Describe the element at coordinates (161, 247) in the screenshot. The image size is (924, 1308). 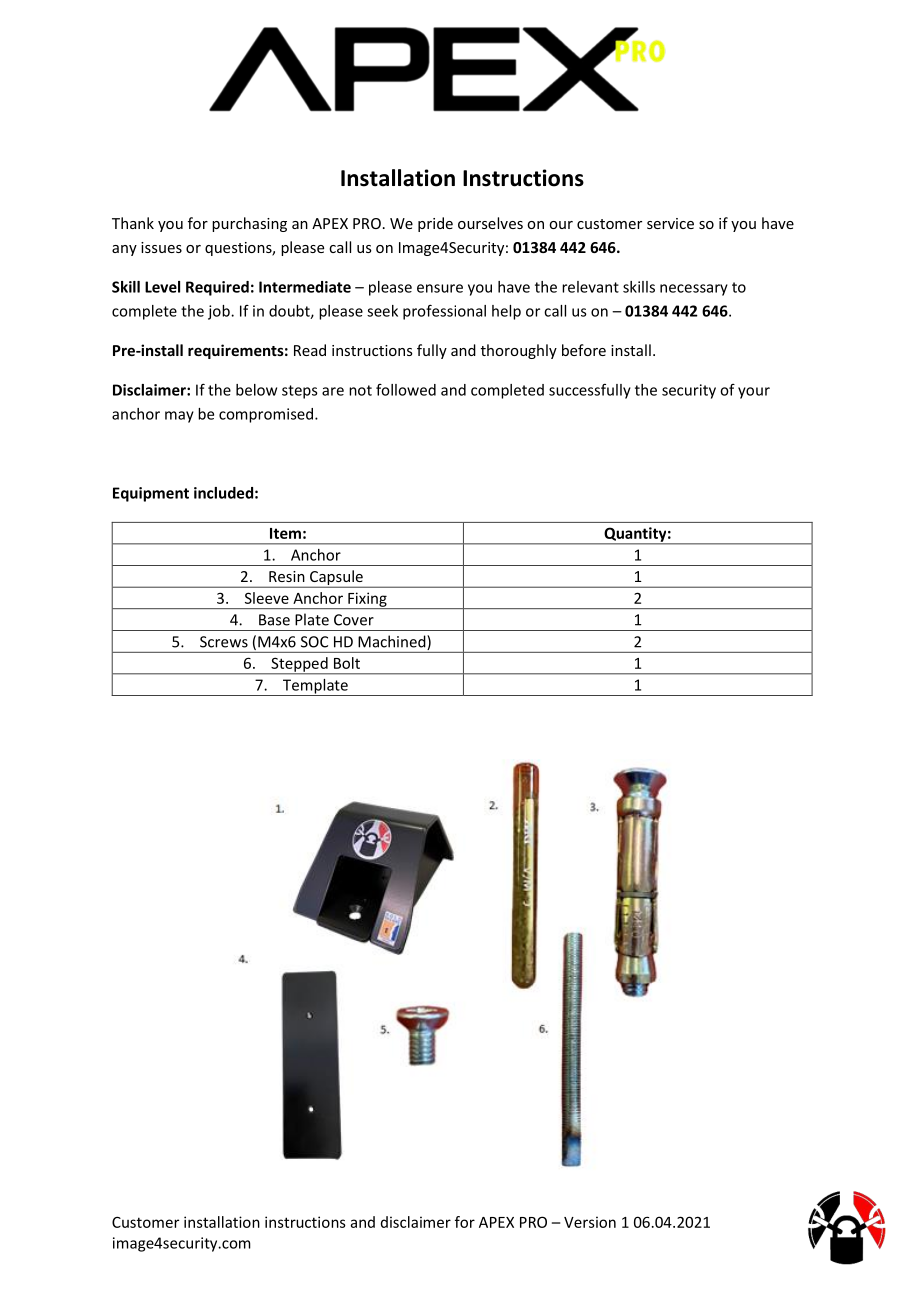
I see `issues` at that location.
